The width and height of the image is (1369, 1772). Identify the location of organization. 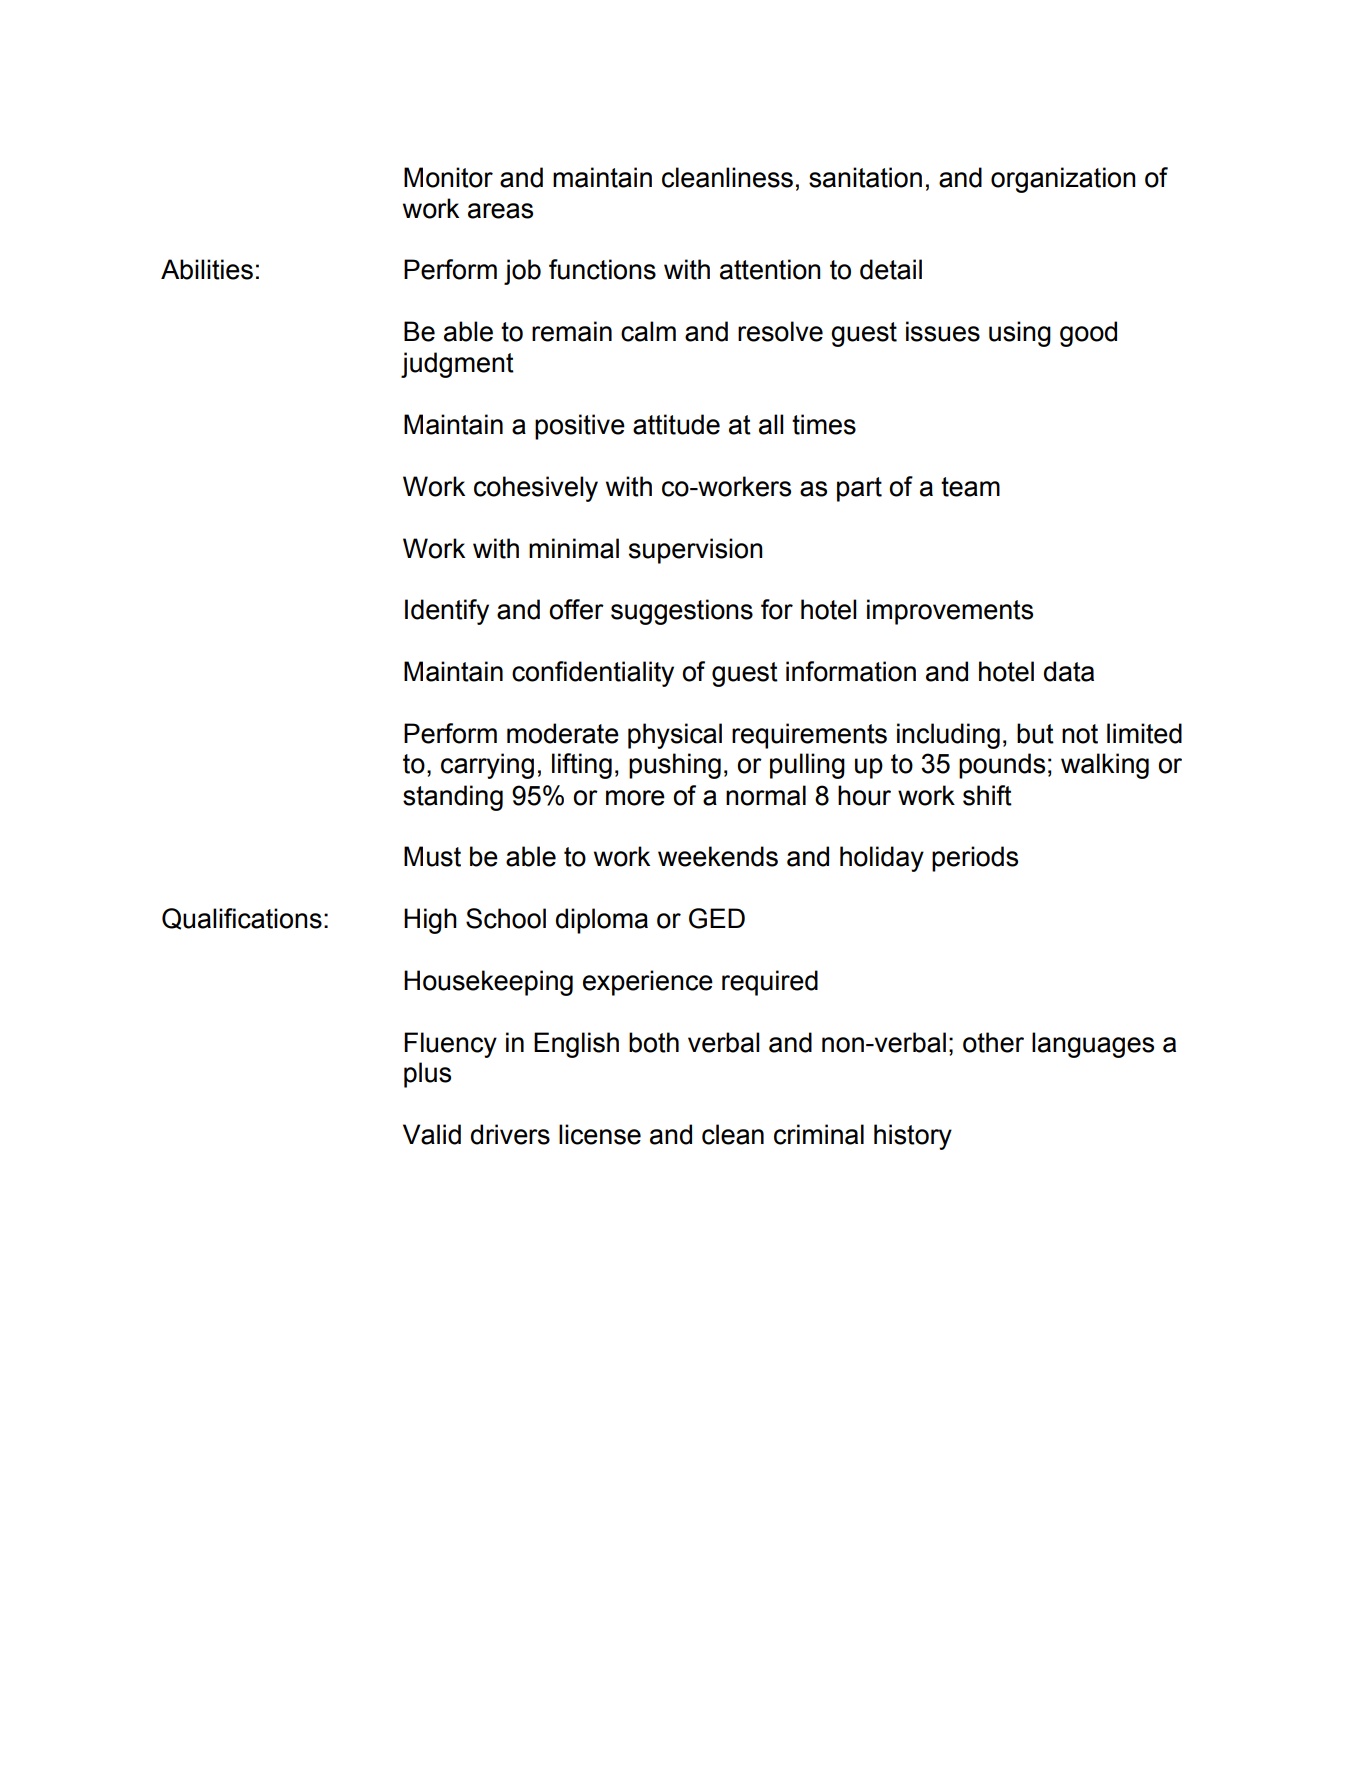
(1063, 180).
